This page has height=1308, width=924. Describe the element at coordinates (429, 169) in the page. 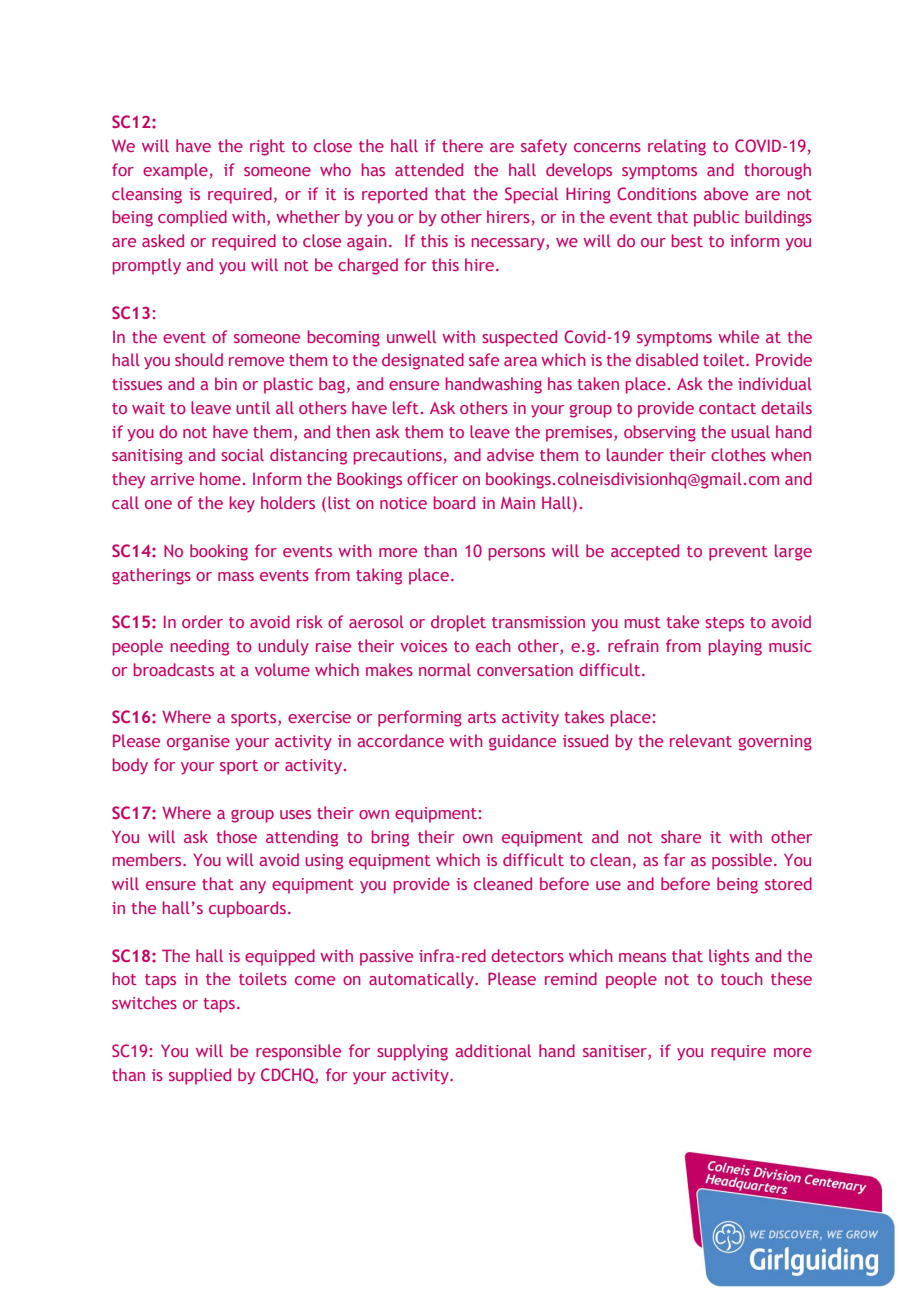

I see `attended` at that location.
